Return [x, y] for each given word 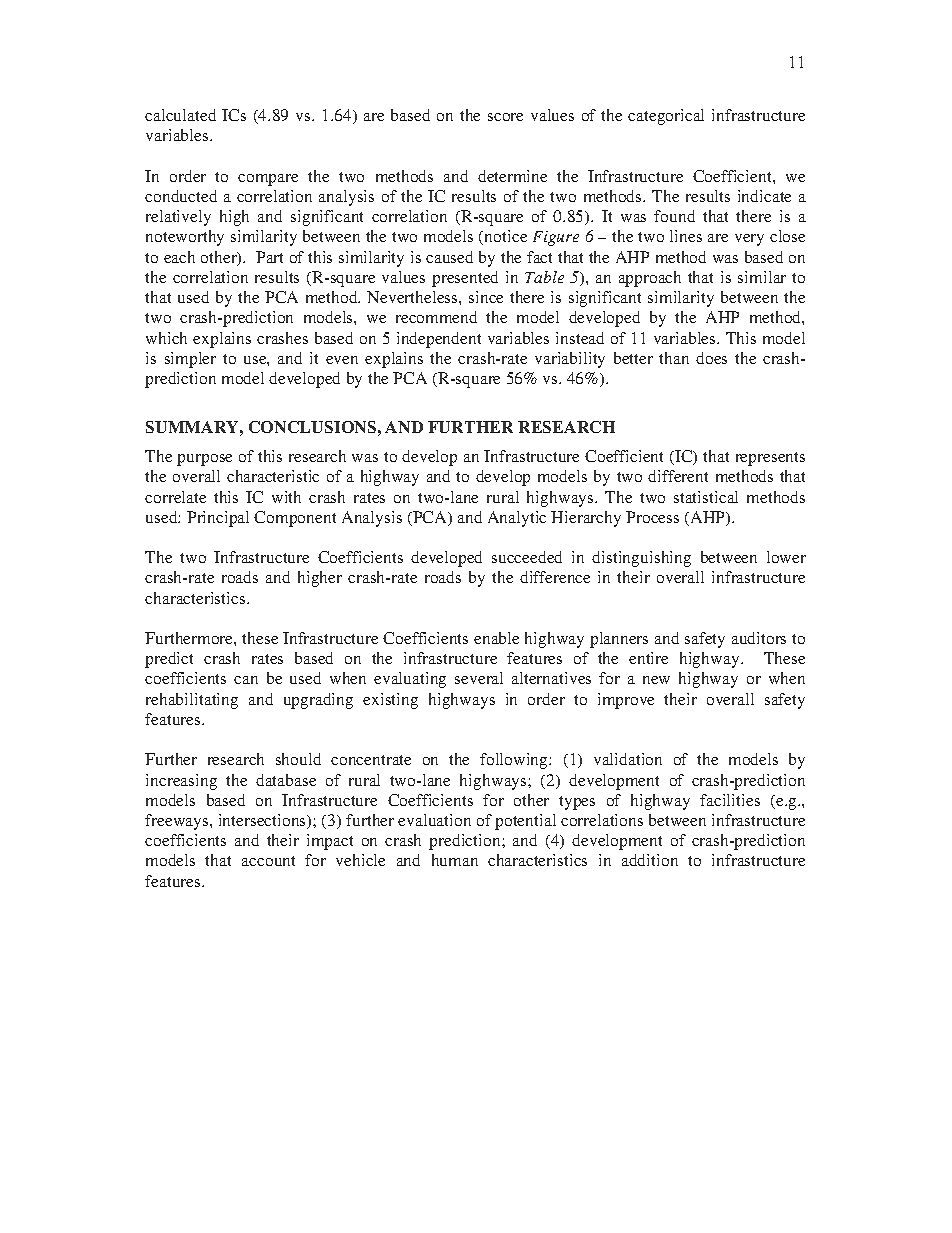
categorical [666, 117]
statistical [706, 497]
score [505, 117]
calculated [180, 115]
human [455, 860]
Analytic [517, 519]
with [286, 497]
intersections [263, 821]
